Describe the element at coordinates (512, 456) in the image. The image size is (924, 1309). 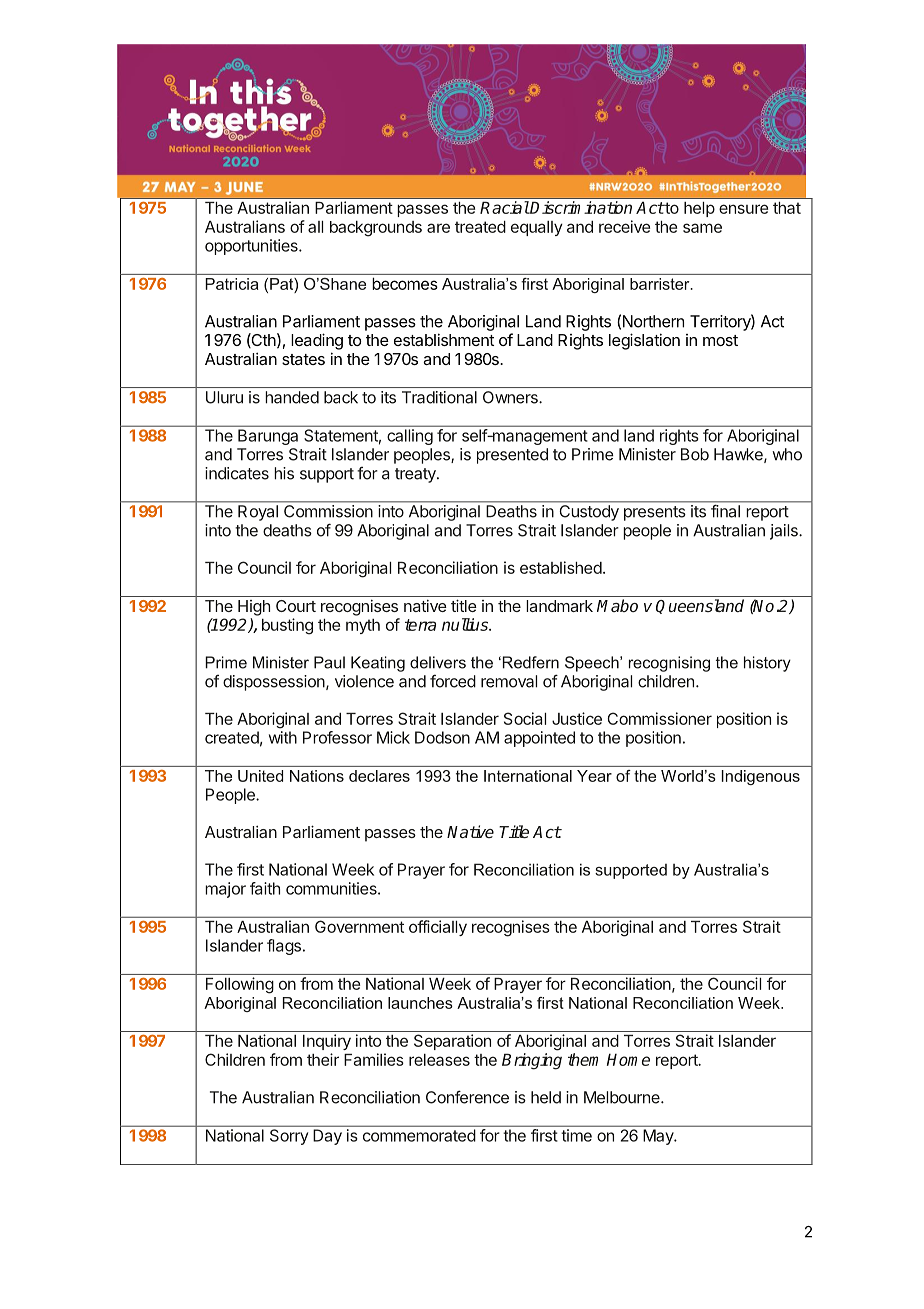
I see `presented` at that location.
